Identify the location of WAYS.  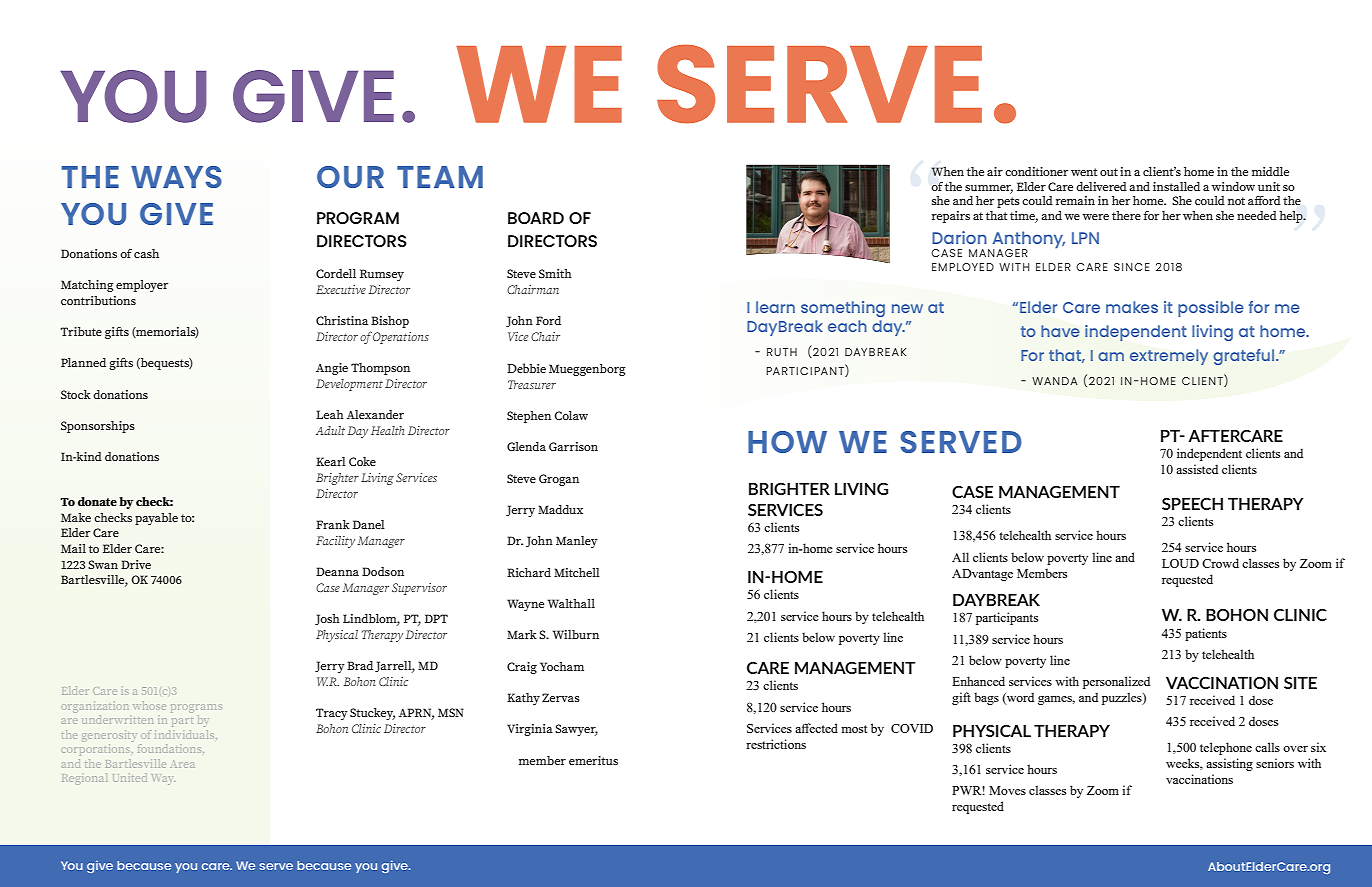
(176, 177).
